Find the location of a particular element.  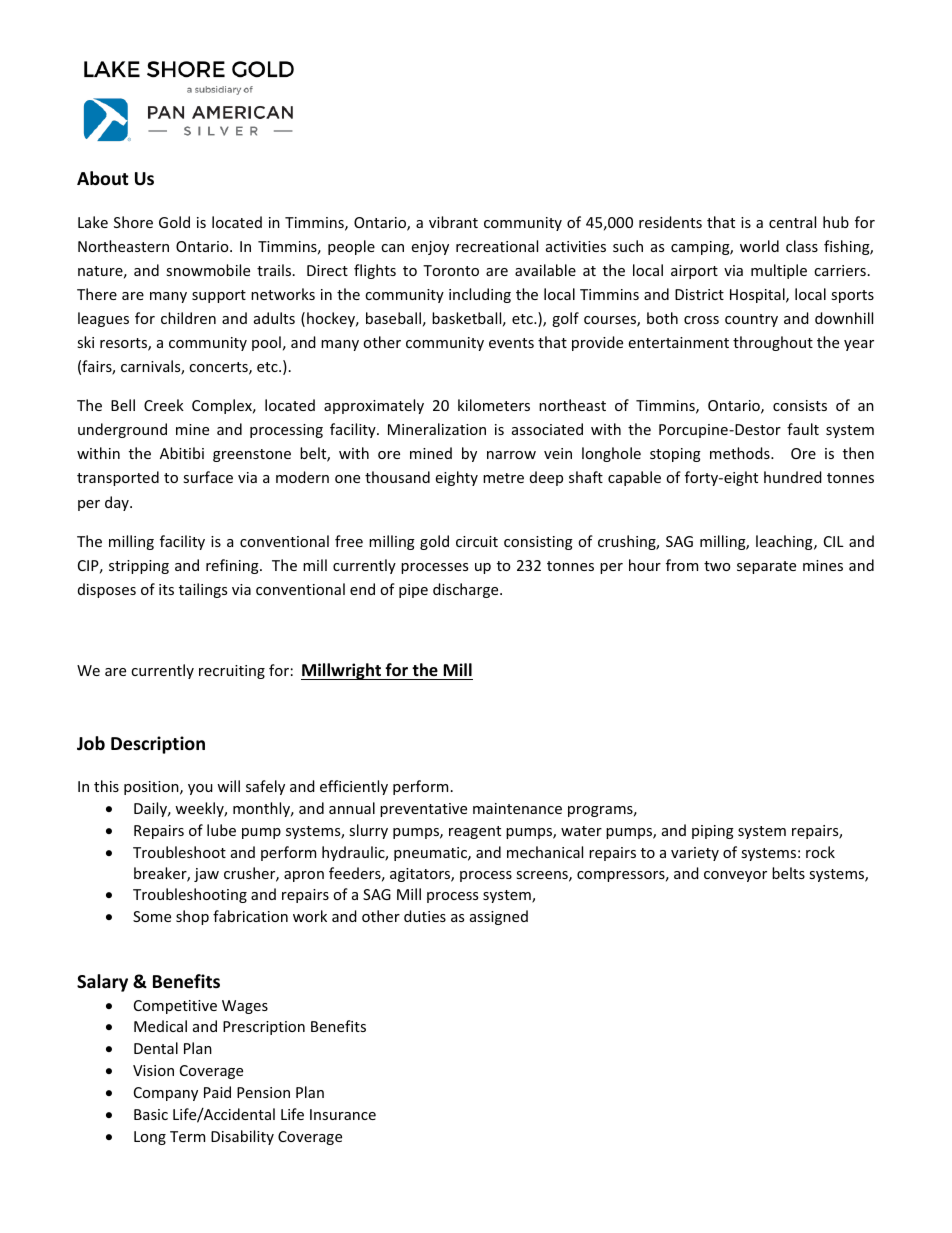

Insurance is located at coordinates (343, 1114).
